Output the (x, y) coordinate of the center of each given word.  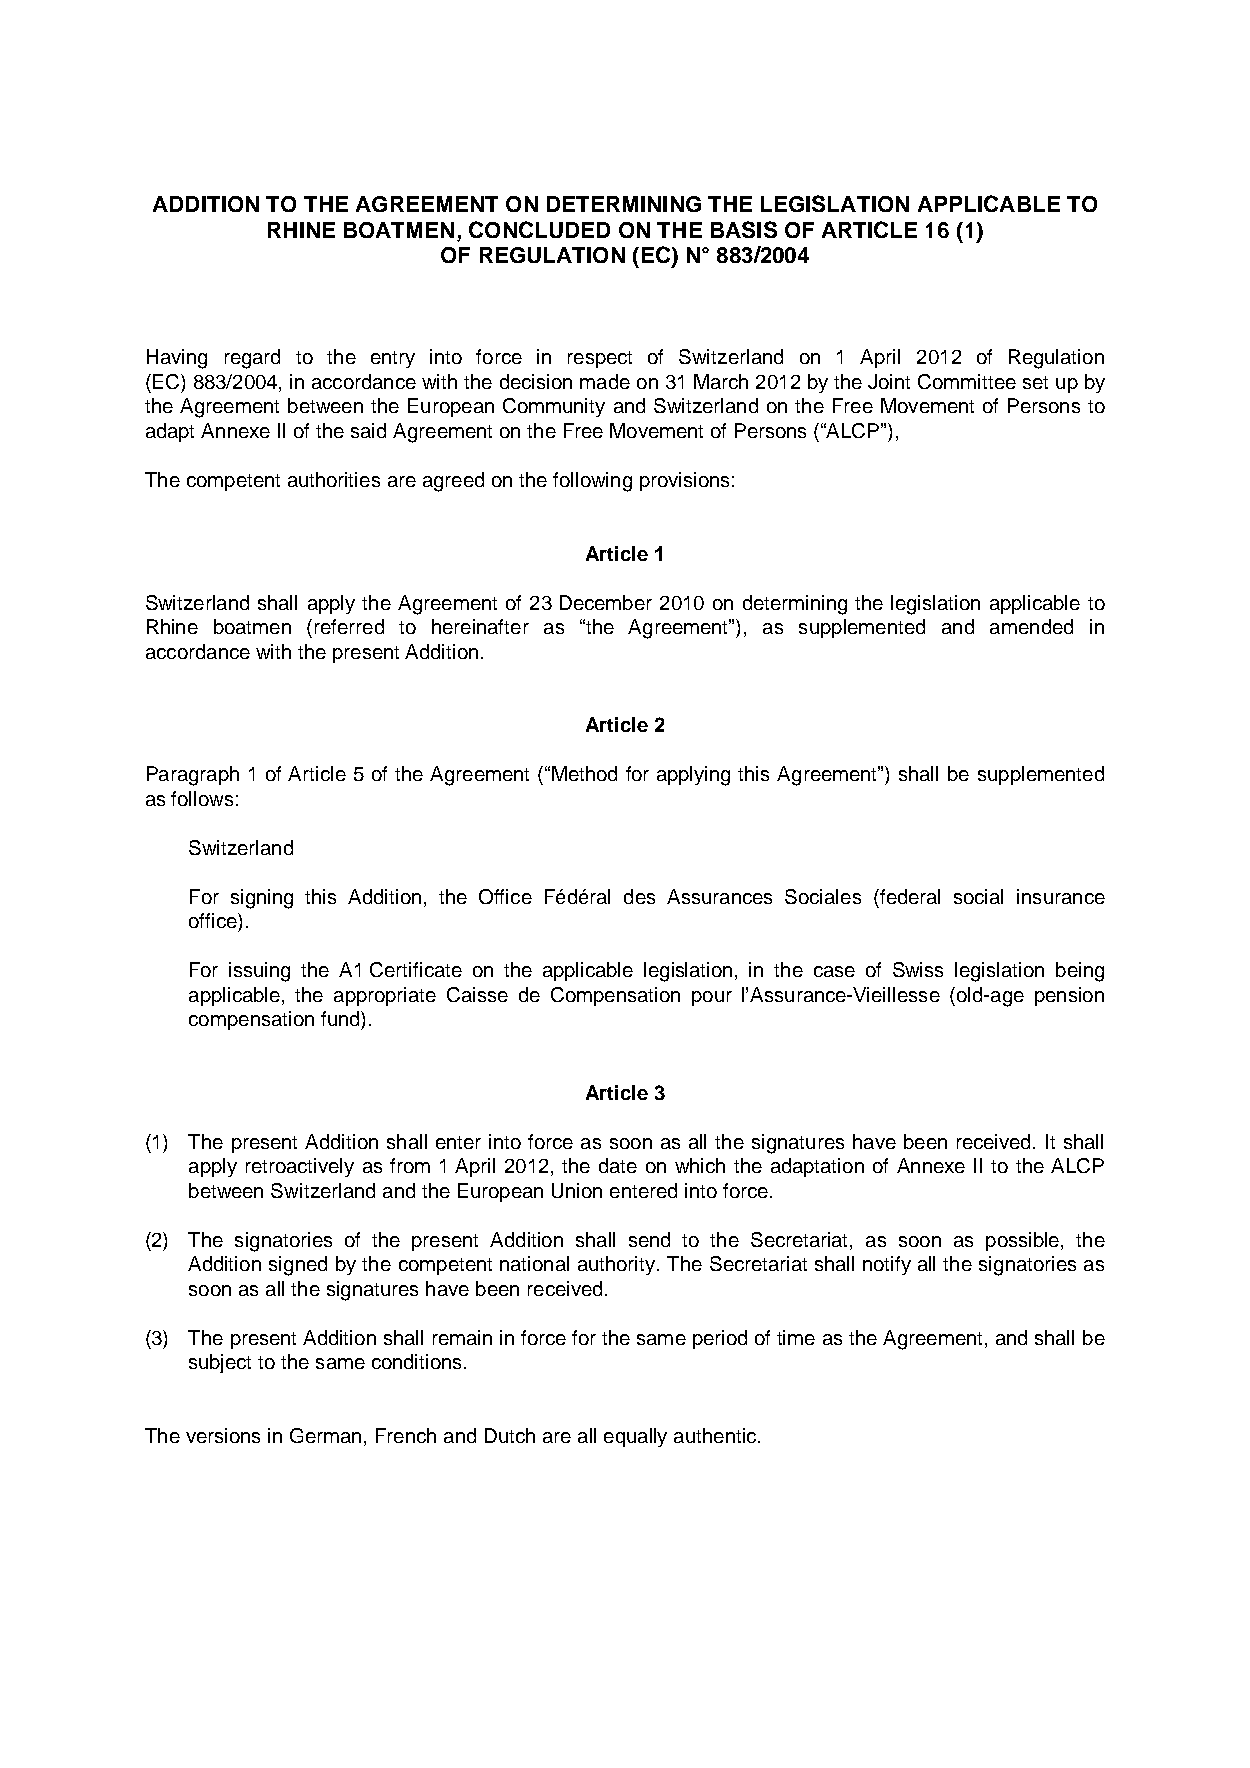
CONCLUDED (539, 229)
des (639, 896)
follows (202, 798)
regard (252, 359)
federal (909, 896)
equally (635, 1437)
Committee (967, 381)
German (325, 1435)
